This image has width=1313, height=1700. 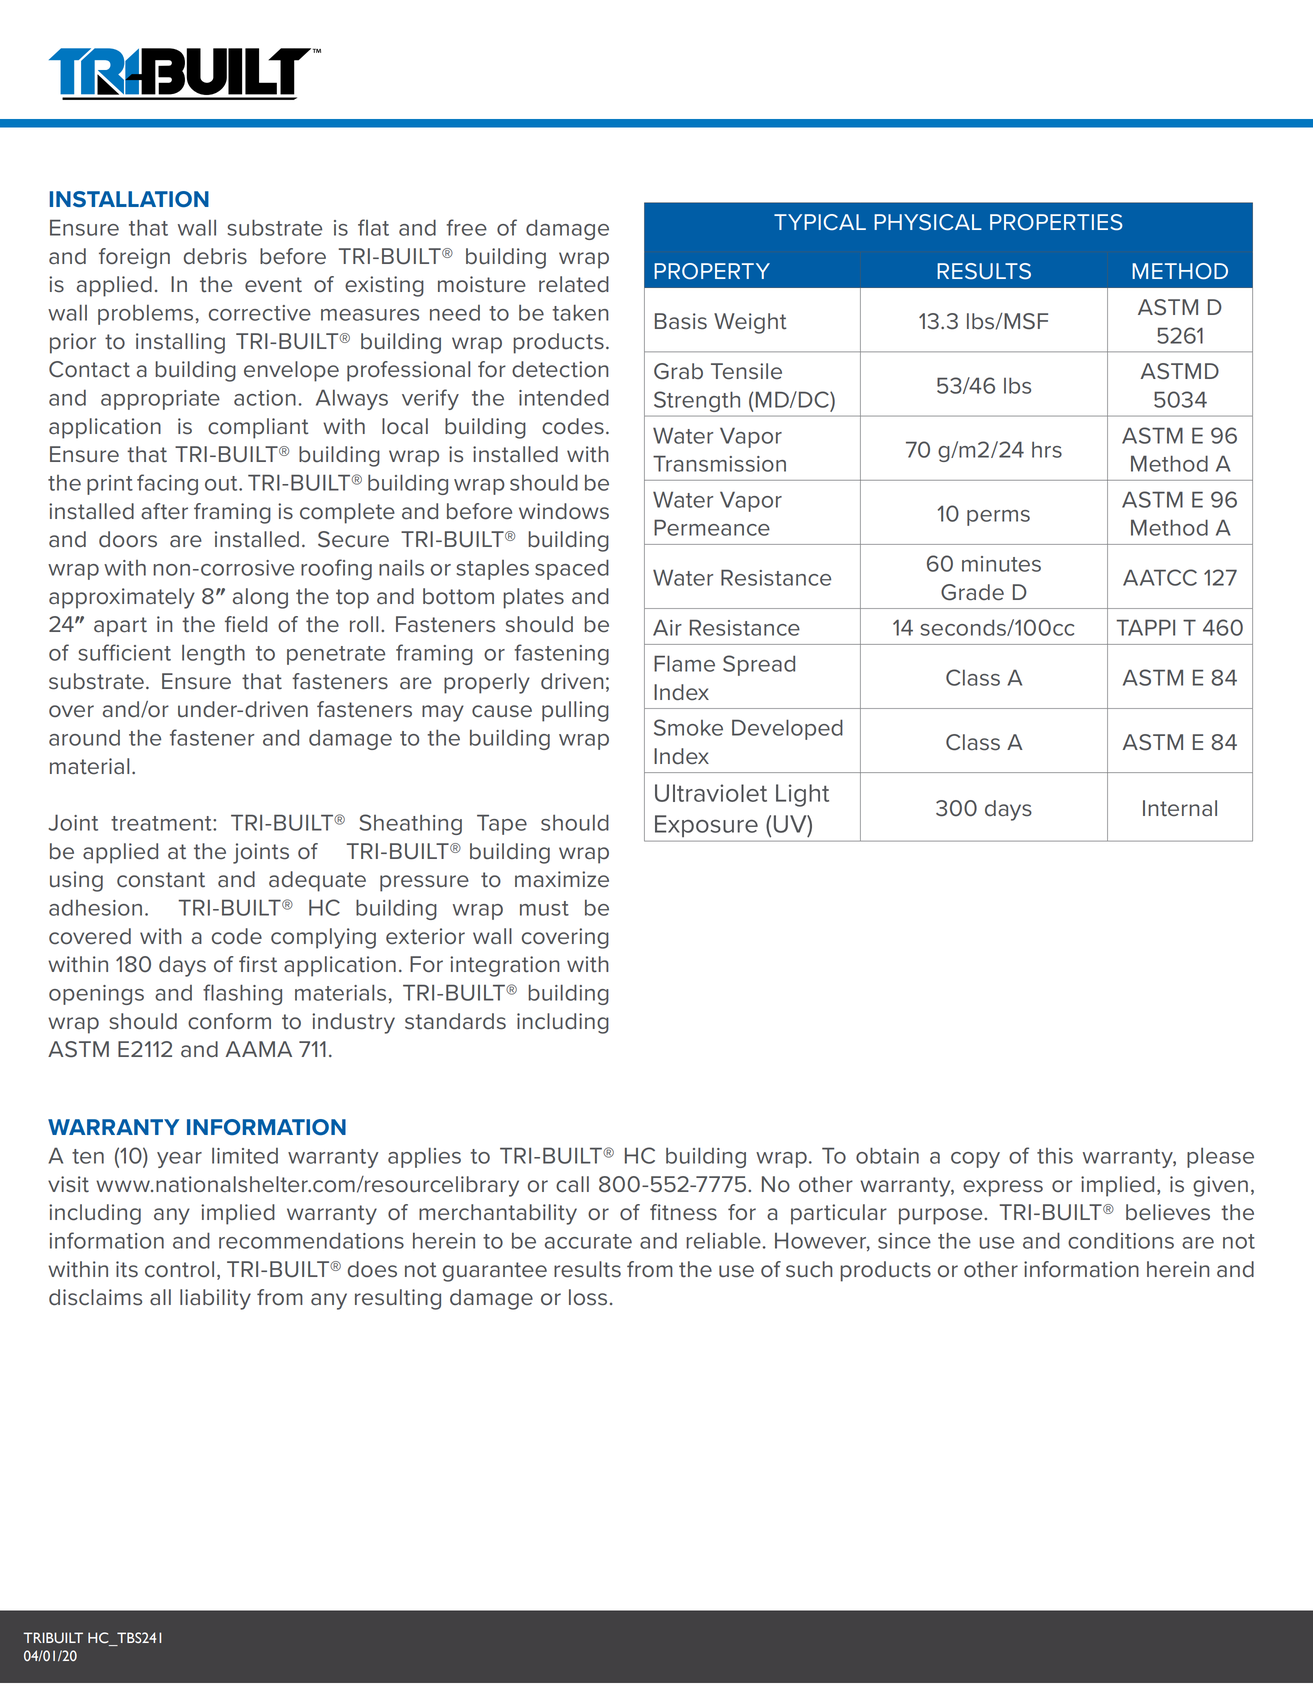 I want to click on PROPERTY, so click(x=712, y=271).
